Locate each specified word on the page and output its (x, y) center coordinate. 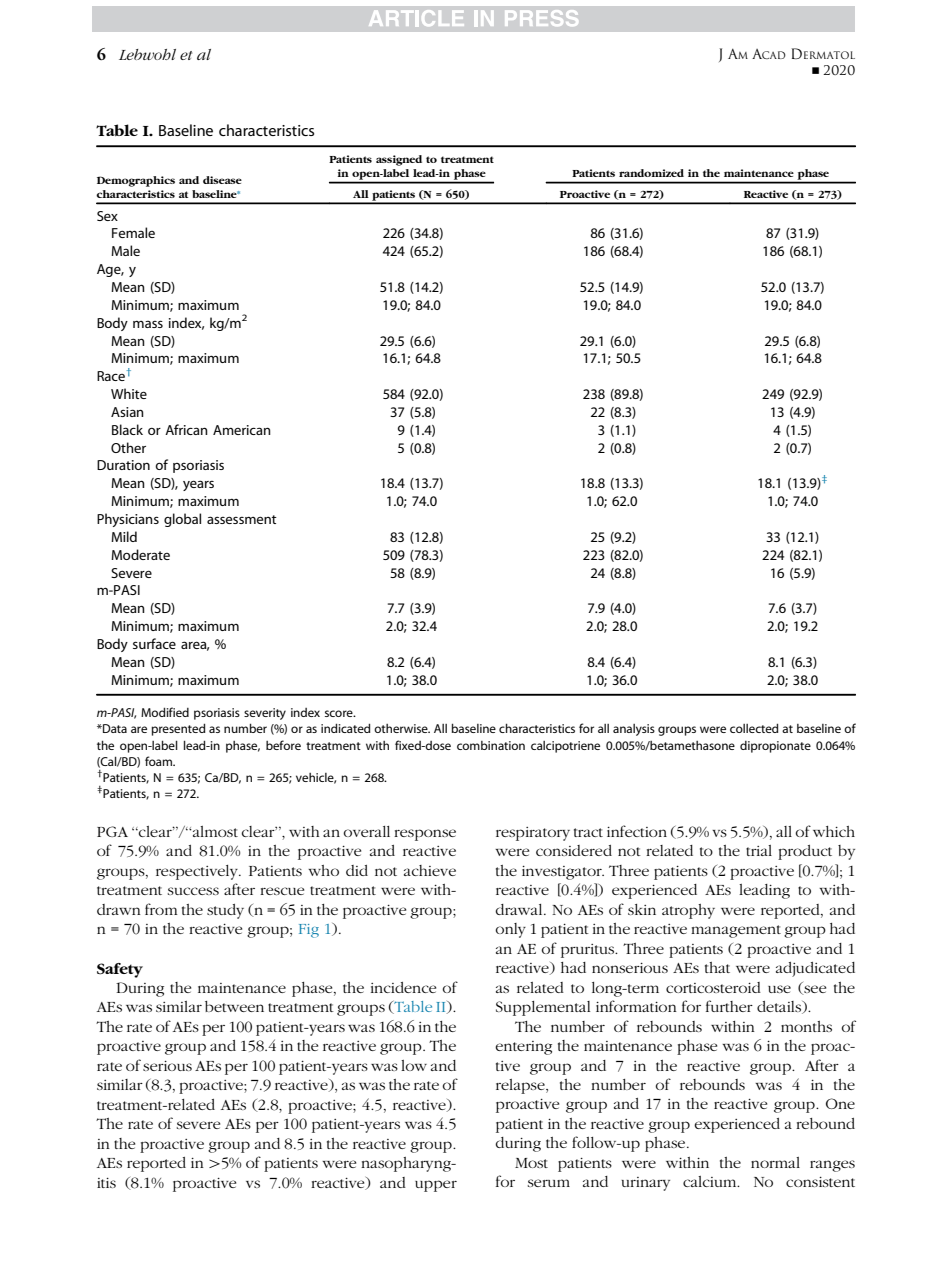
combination (491, 745)
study (225, 911)
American (242, 430)
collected (754, 728)
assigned (399, 160)
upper (436, 1186)
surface (154, 643)
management (736, 931)
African (186, 429)
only (510, 930)
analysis (634, 730)
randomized (651, 173)
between (234, 1006)
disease (222, 180)
